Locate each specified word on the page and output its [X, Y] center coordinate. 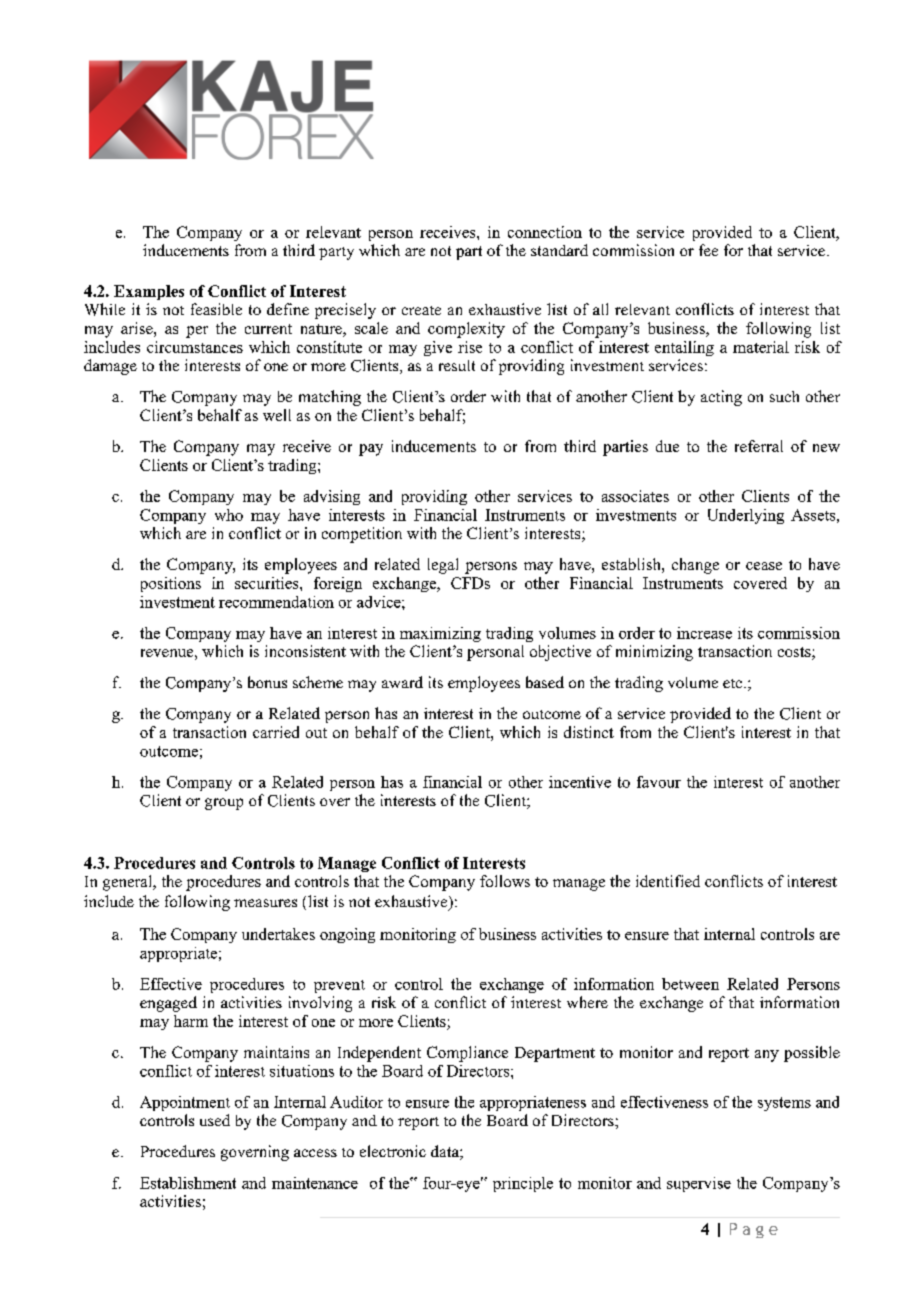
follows [505, 881]
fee [708, 250]
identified [668, 881]
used [215, 1120]
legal [443, 566]
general [129, 883]
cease [764, 566]
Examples [149, 292]
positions [171, 584]
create [421, 310]
